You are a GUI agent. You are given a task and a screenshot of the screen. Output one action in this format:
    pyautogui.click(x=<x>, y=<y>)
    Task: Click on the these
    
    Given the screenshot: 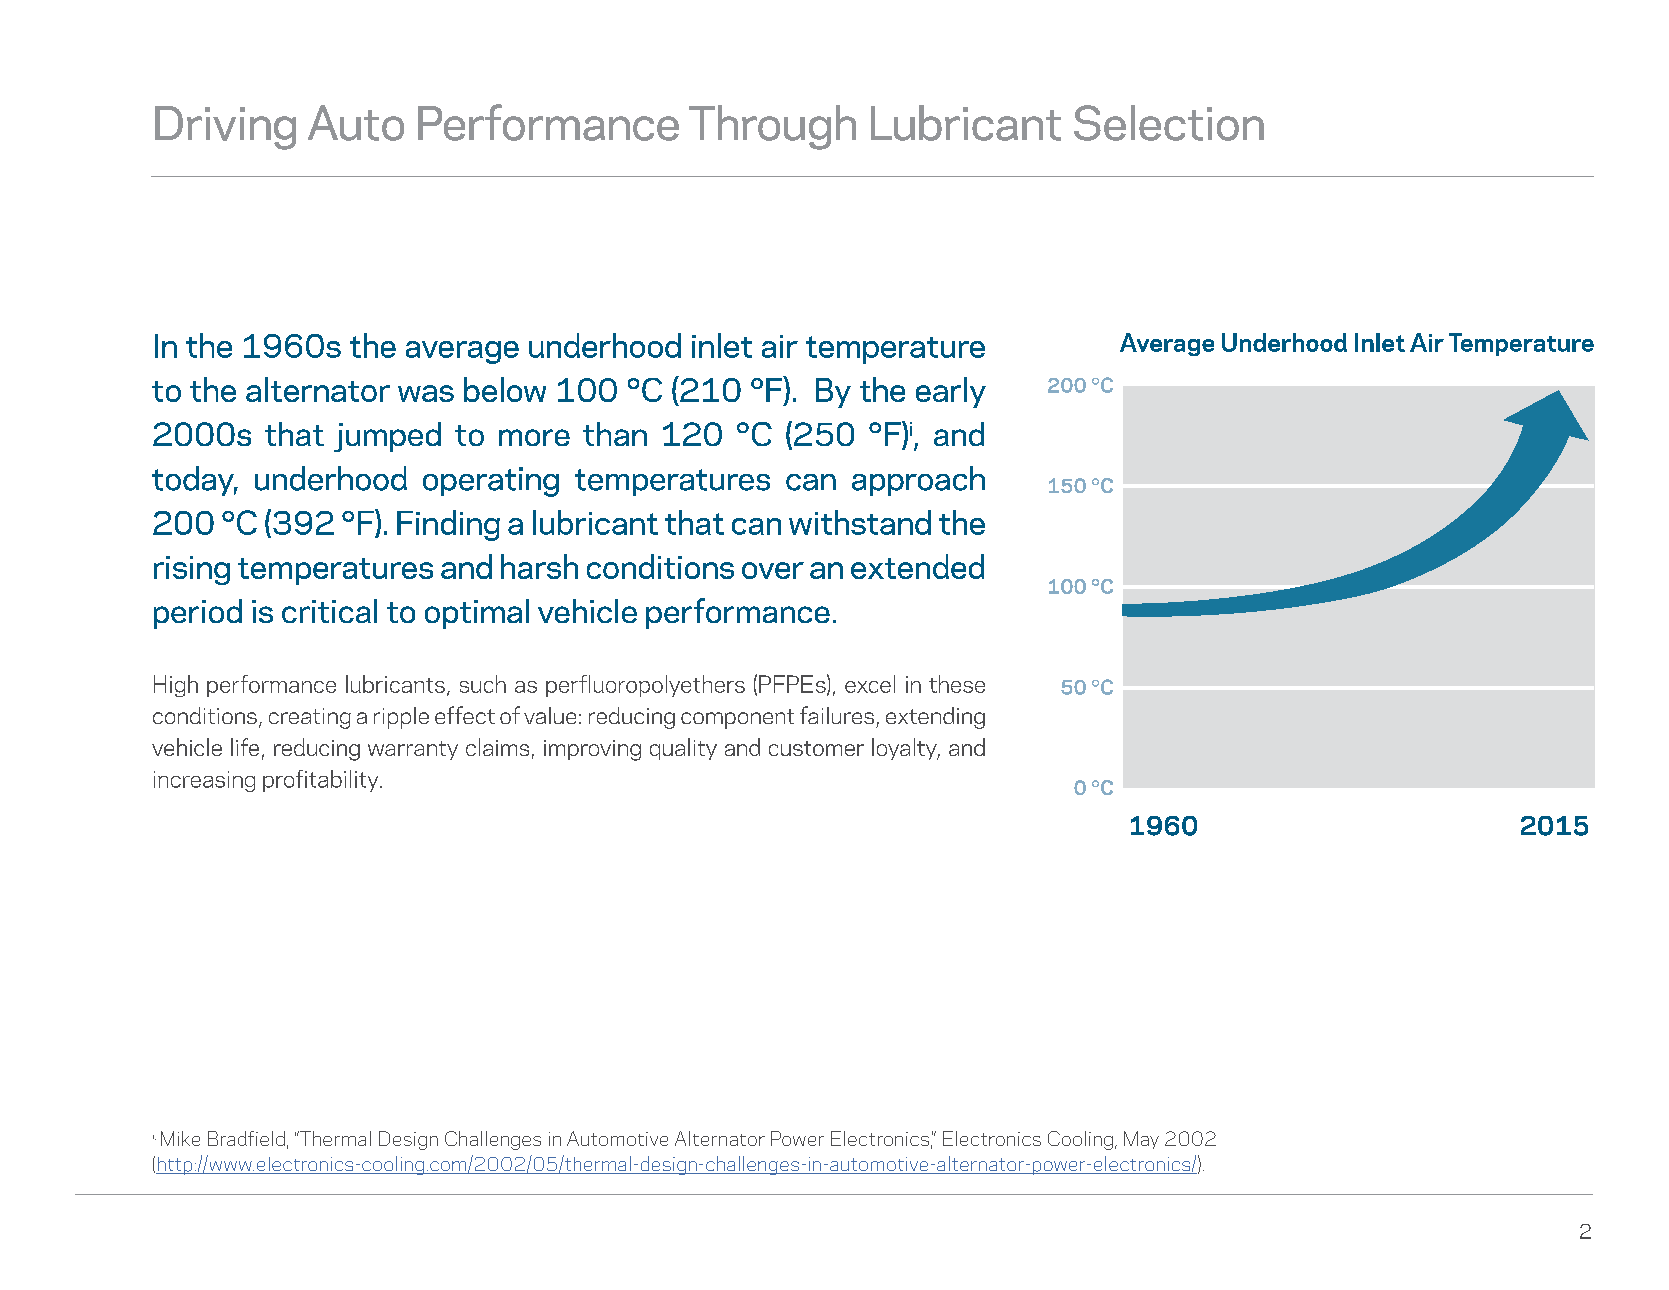 What is the action you would take?
    pyautogui.click(x=957, y=684)
